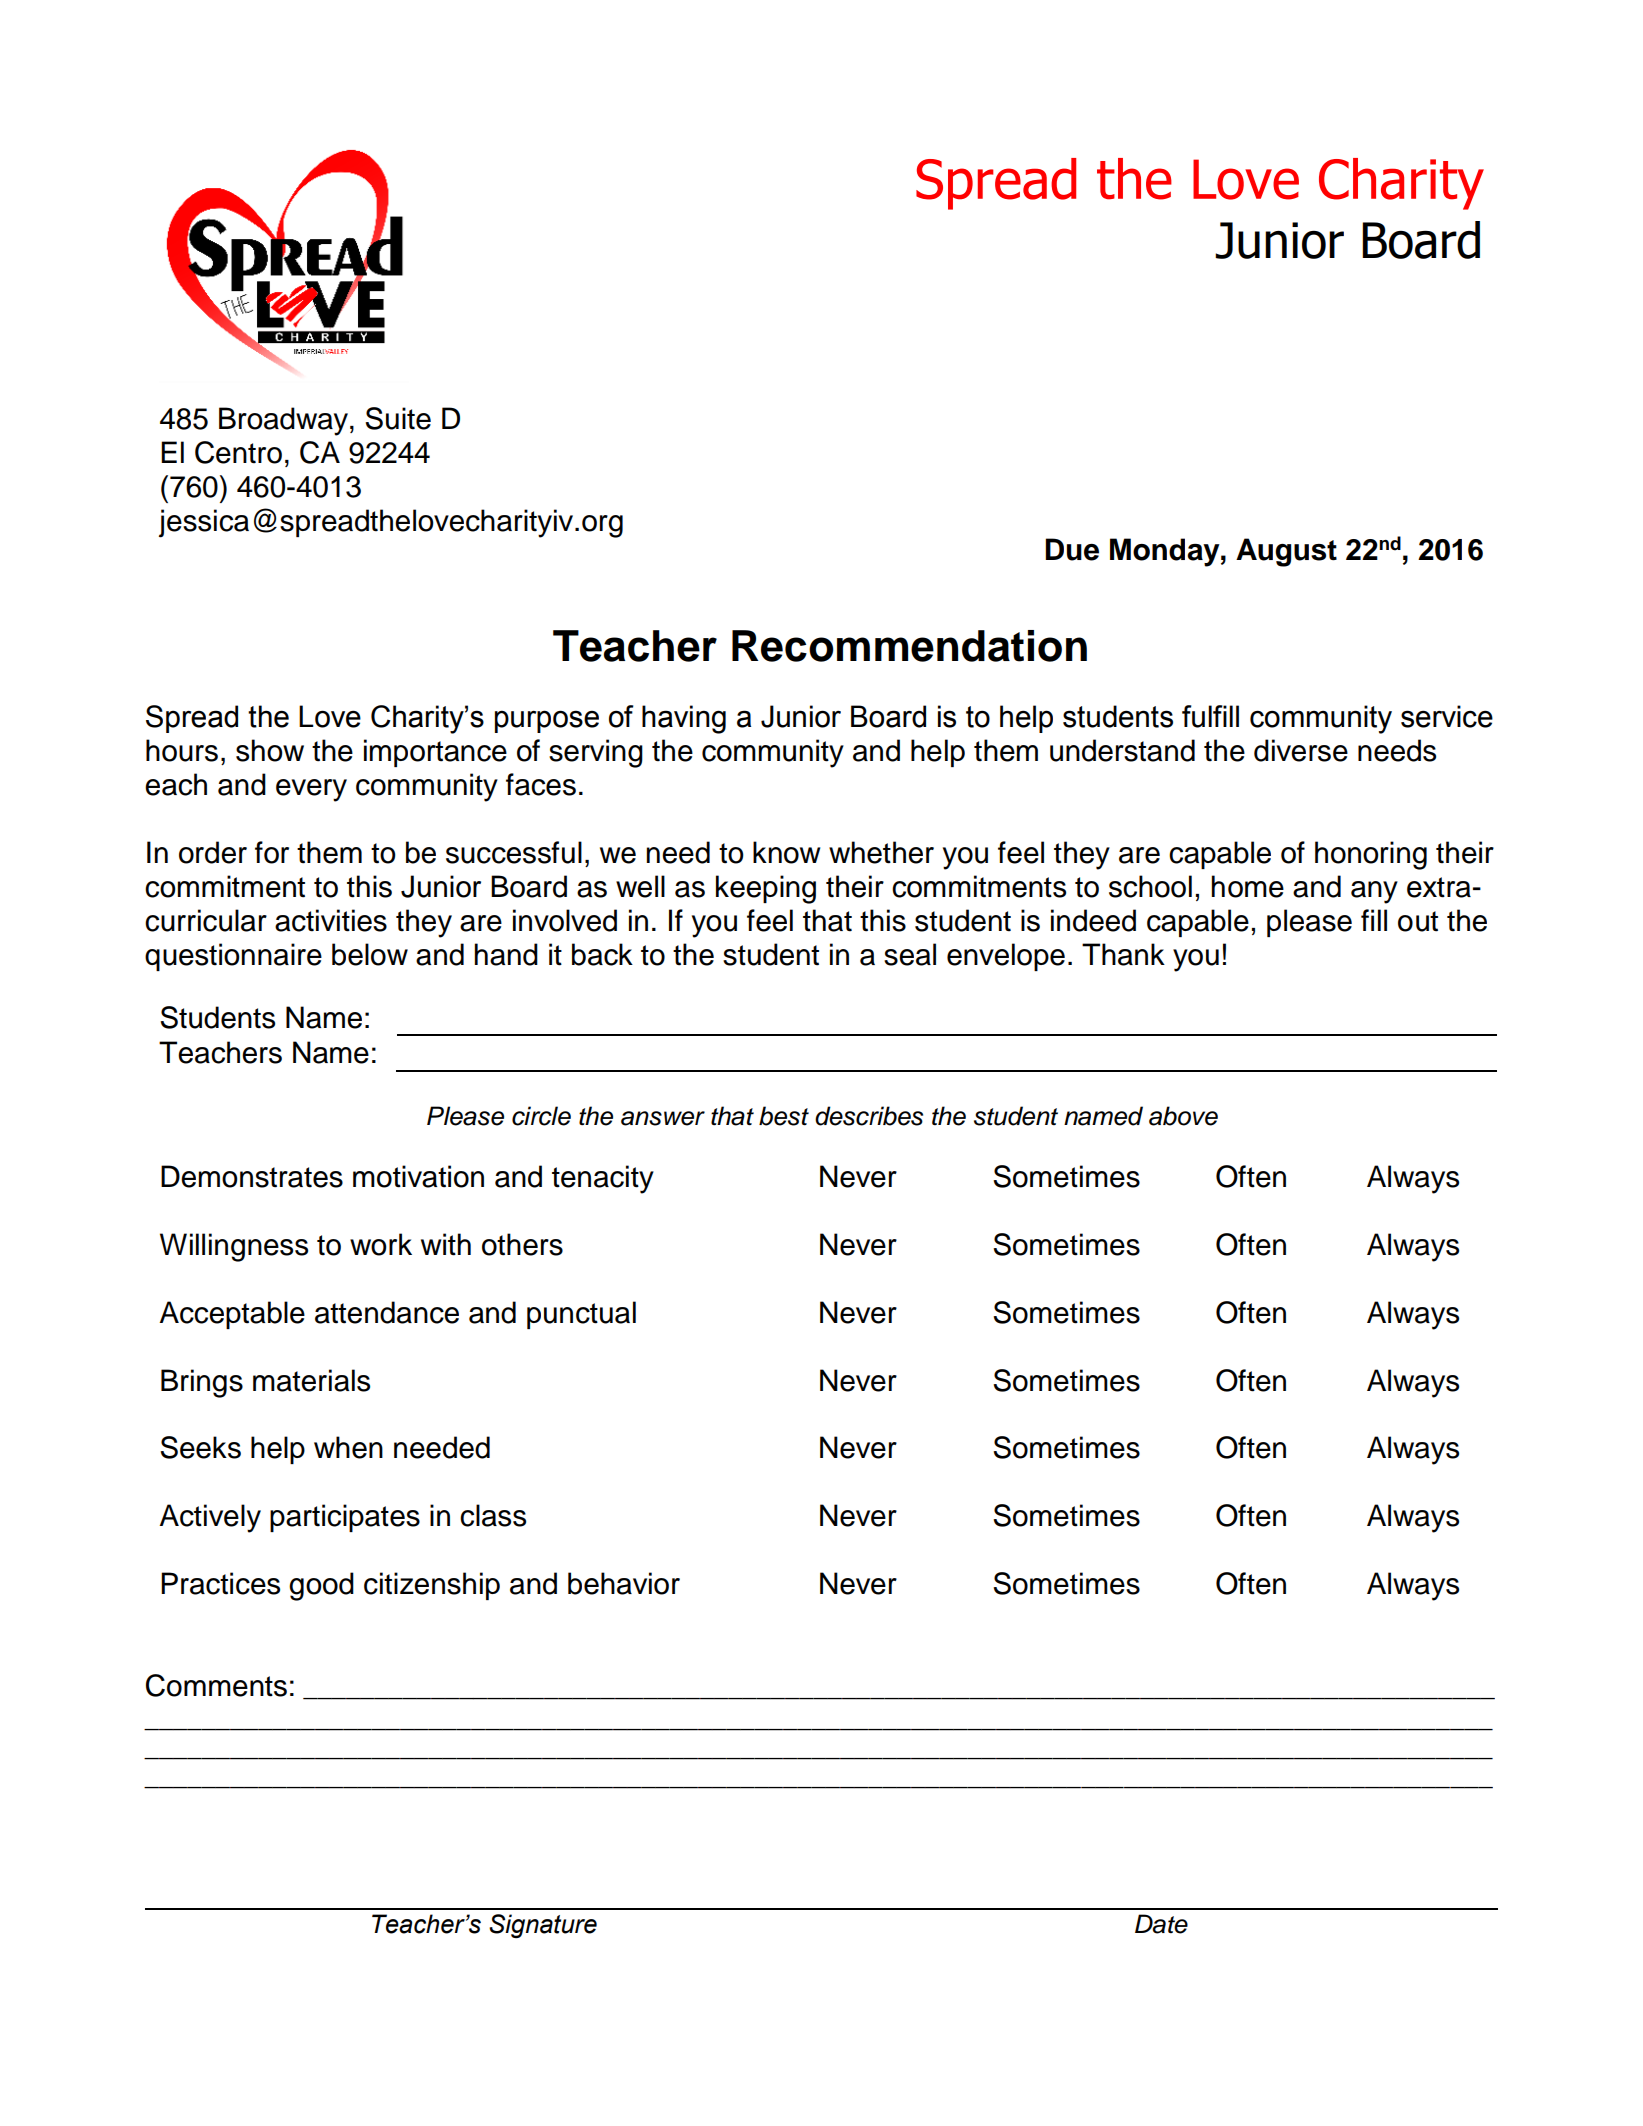 This page has width=1643, height=2126. What do you see at coordinates (581, 1315) in the page?
I see `punctual` at bounding box center [581, 1315].
